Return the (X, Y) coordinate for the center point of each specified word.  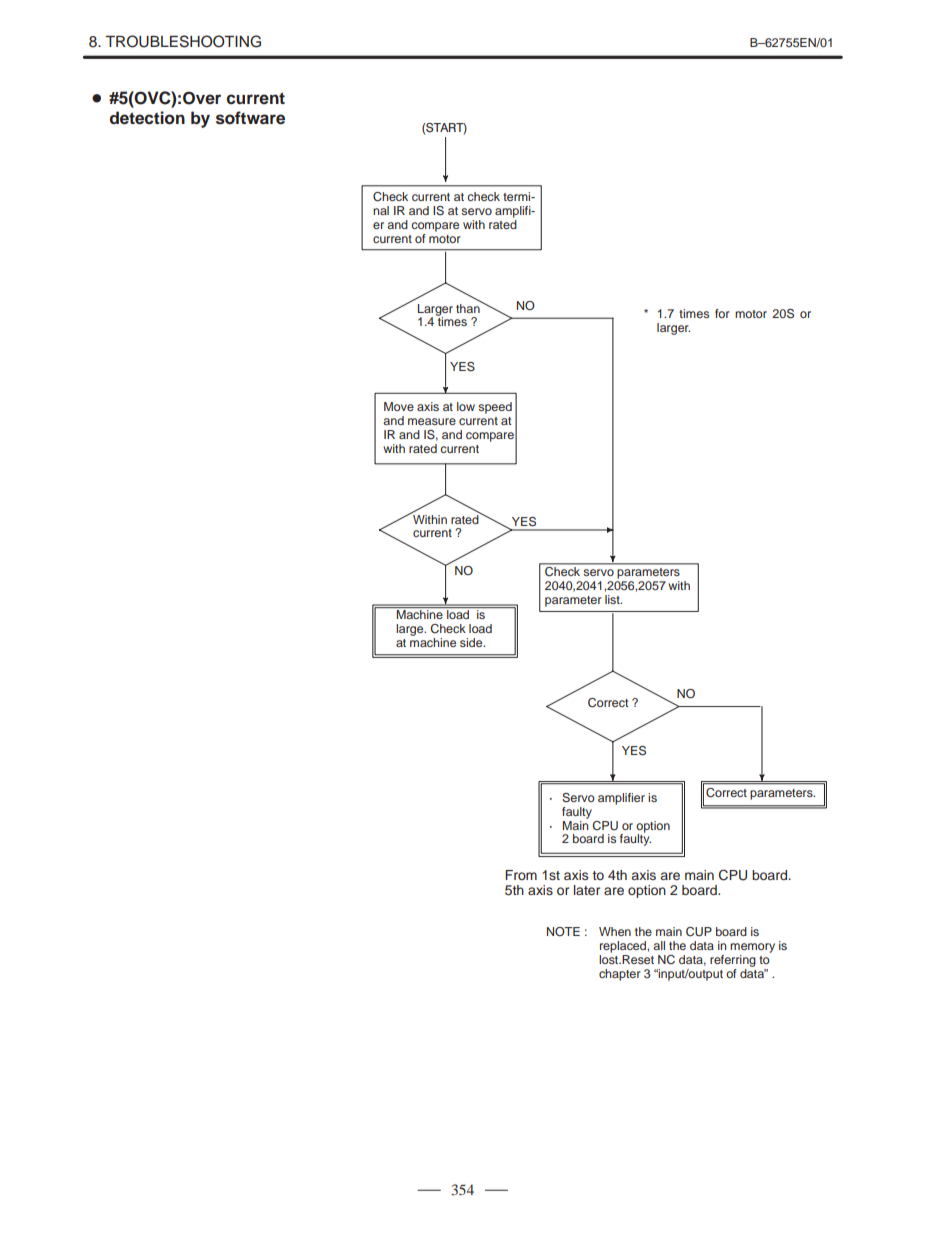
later (587, 890)
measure (432, 421)
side (472, 642)
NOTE (563, 931)
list (613, 599)
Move (399, 406)
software (250, 118)
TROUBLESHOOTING (183, 41)
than (469, 307)
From (521, 875)
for (722, 313)
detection (147, 118)
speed (495, 408)
